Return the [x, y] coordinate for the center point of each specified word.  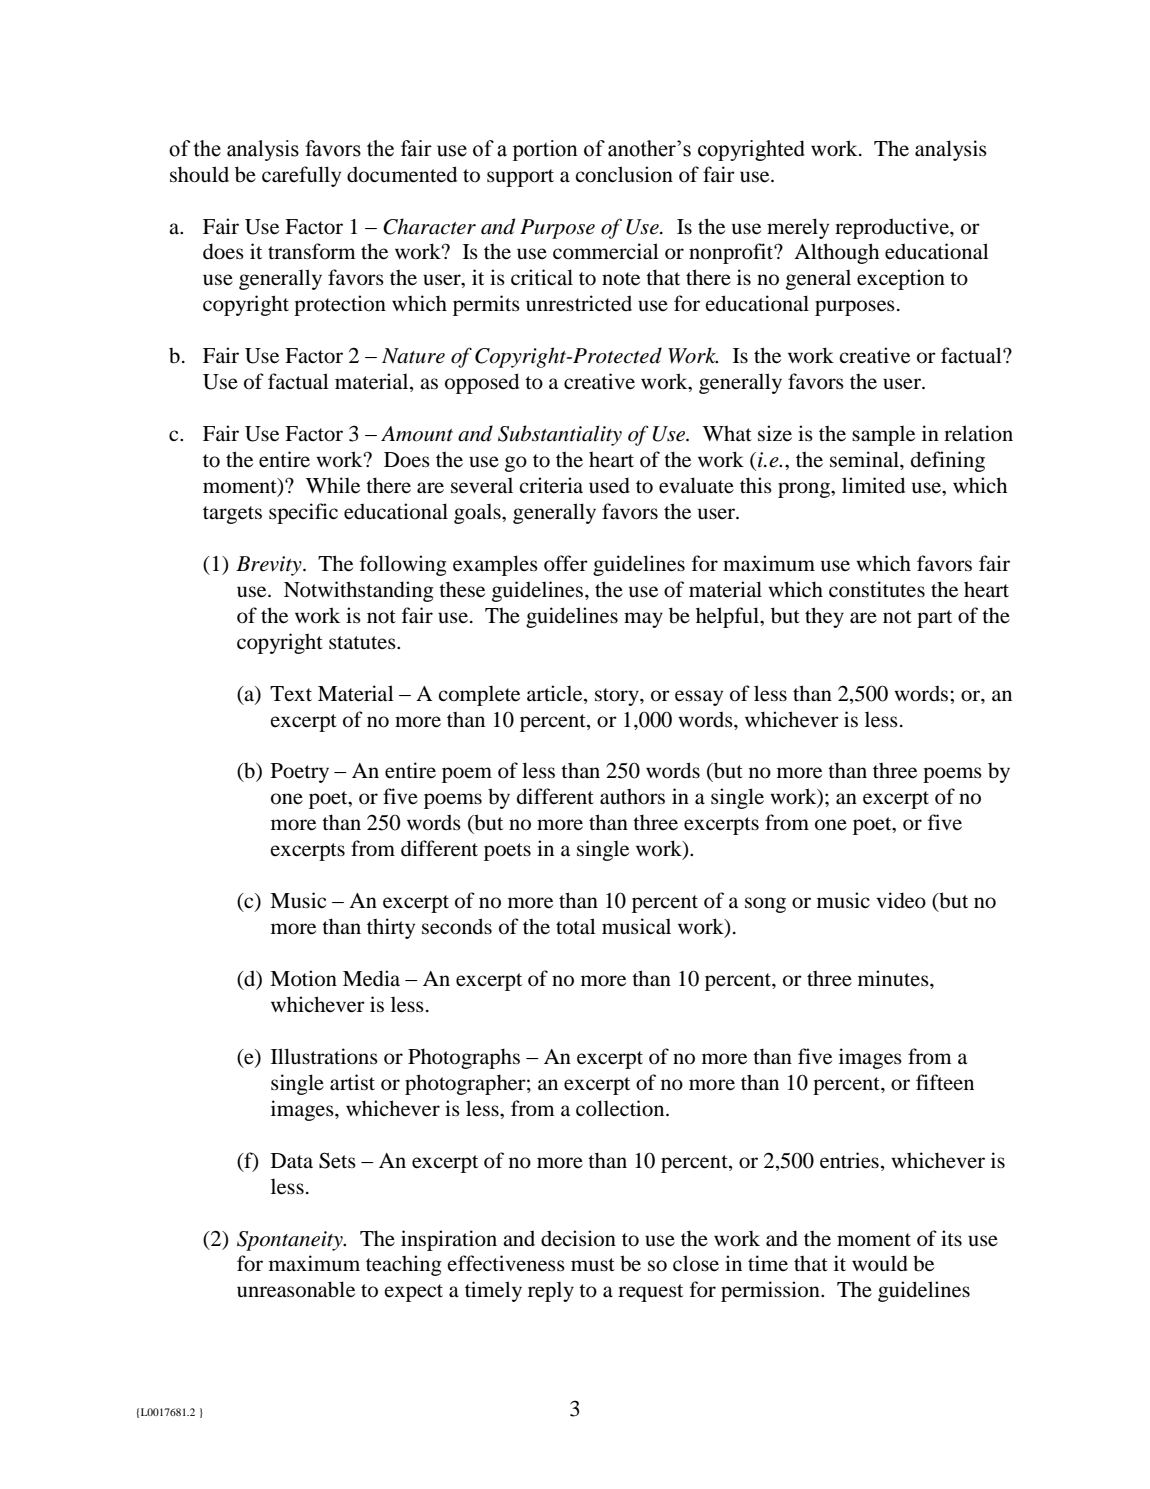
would [880, 1263]
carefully [301, 176]
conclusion [624, 174]
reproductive [893, 228]
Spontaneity [291, 1241]
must [593, 1265]
